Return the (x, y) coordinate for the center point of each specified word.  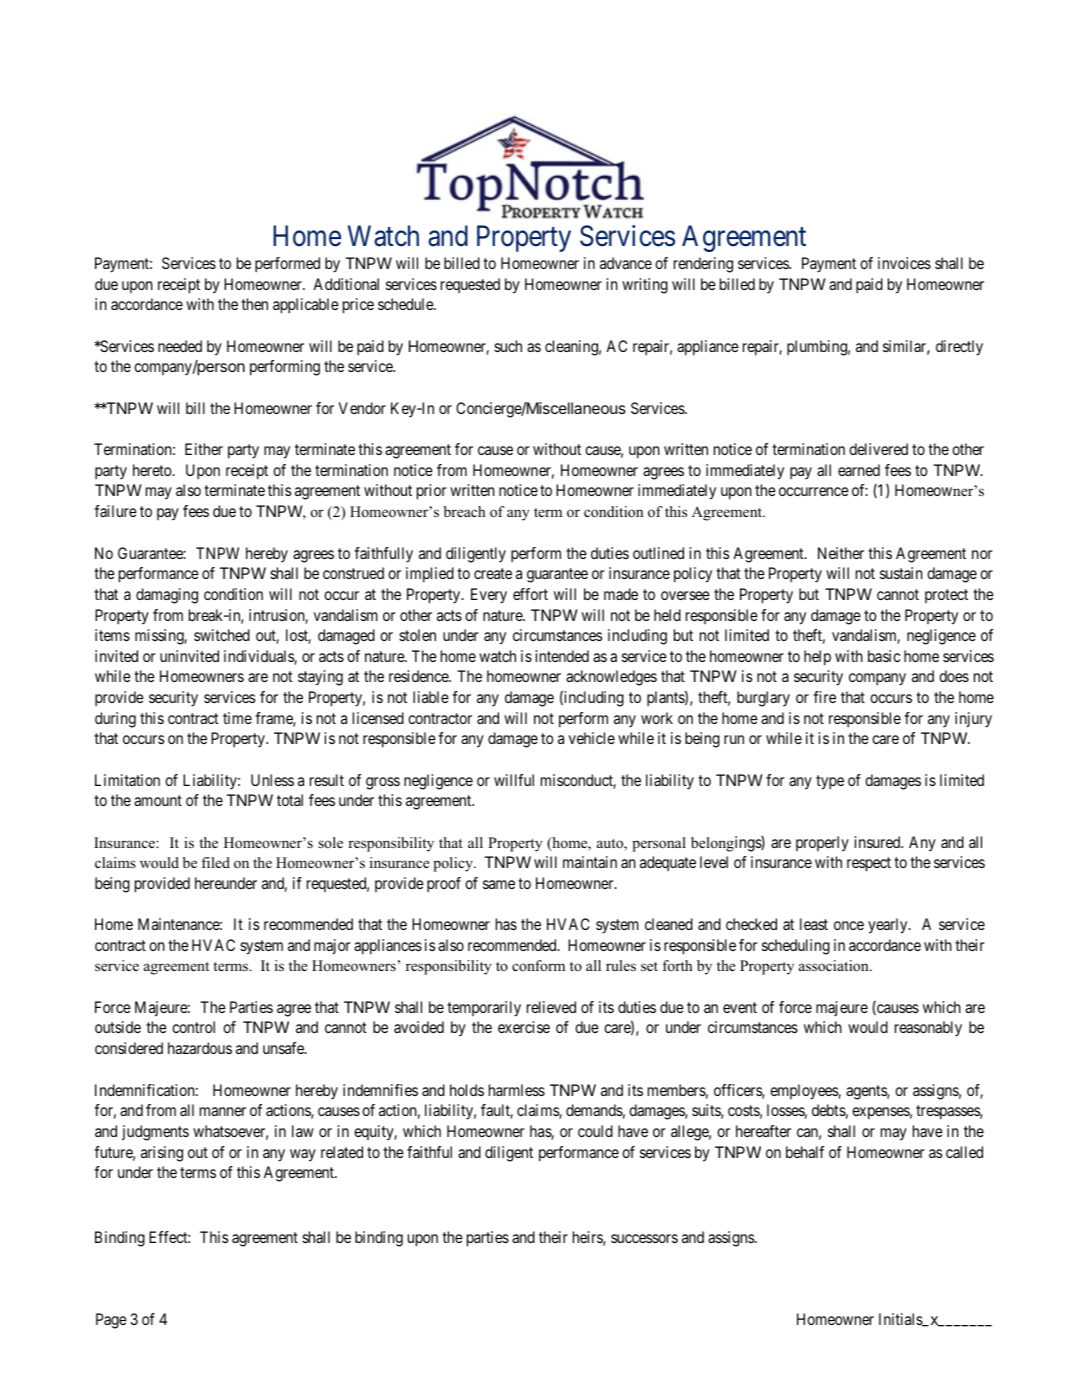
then (254, 304)
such (508, 346)
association (835, 965)
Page (111, 1321)
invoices (904, 263)
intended (562, 656)
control (193, 1027)
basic (884, 656)
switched (222, 635)
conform (538, 965)
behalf (805, 1152)
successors (644, 1238)
